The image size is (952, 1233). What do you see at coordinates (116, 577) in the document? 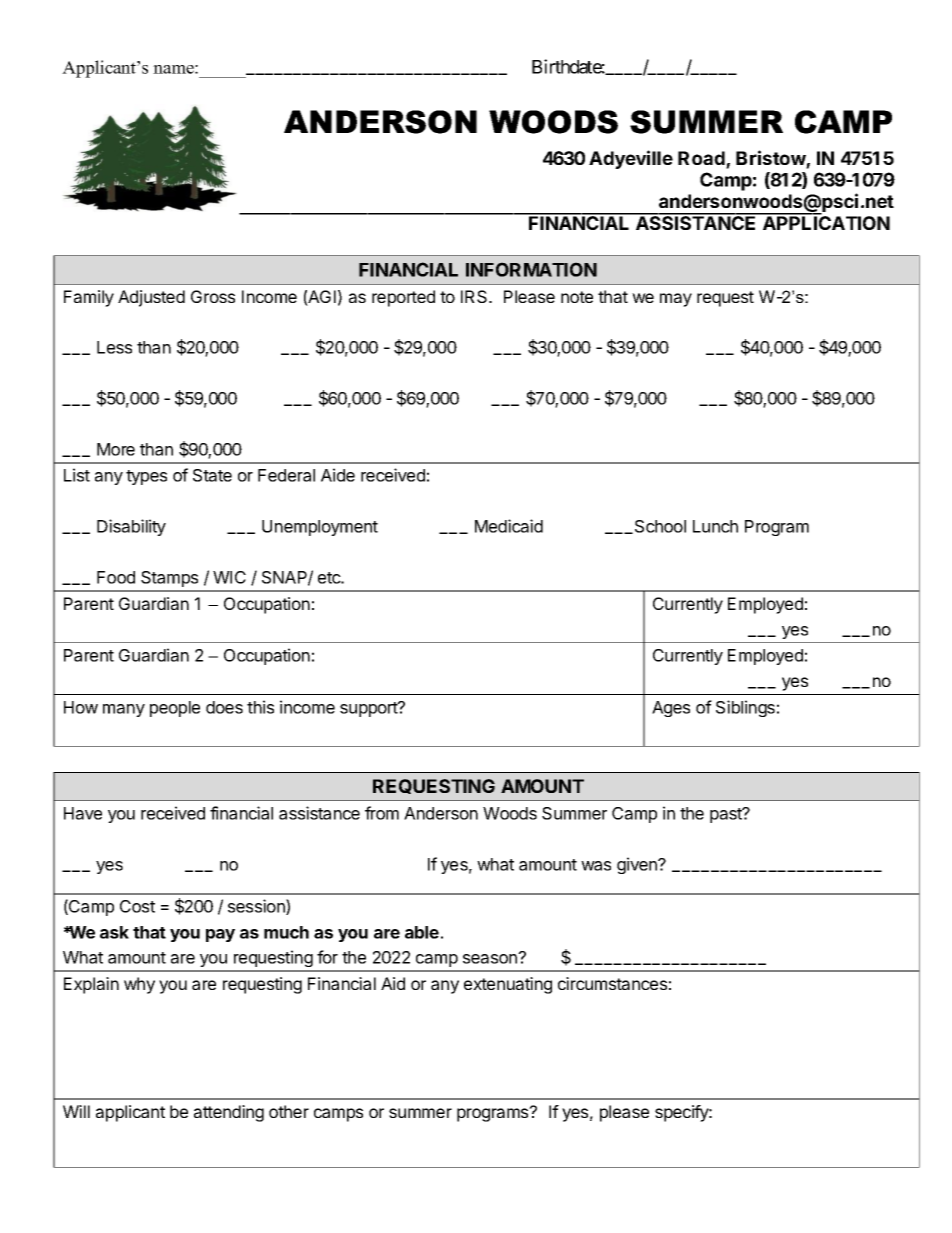
I see `Food` at bounding box center [116, 577].
